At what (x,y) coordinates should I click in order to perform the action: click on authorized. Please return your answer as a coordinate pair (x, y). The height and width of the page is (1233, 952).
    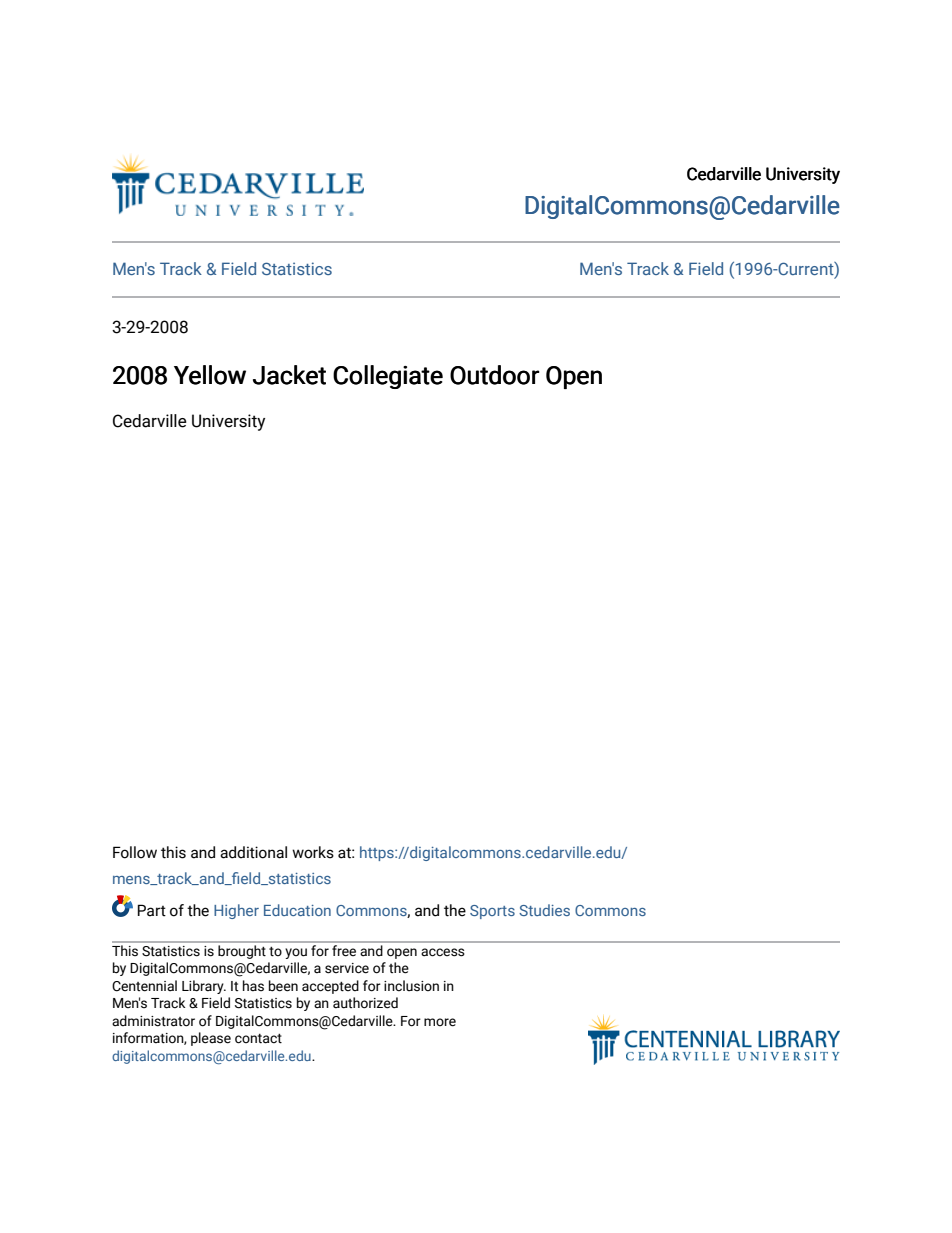
    Looking at the image, I should click on (365, 1003).
